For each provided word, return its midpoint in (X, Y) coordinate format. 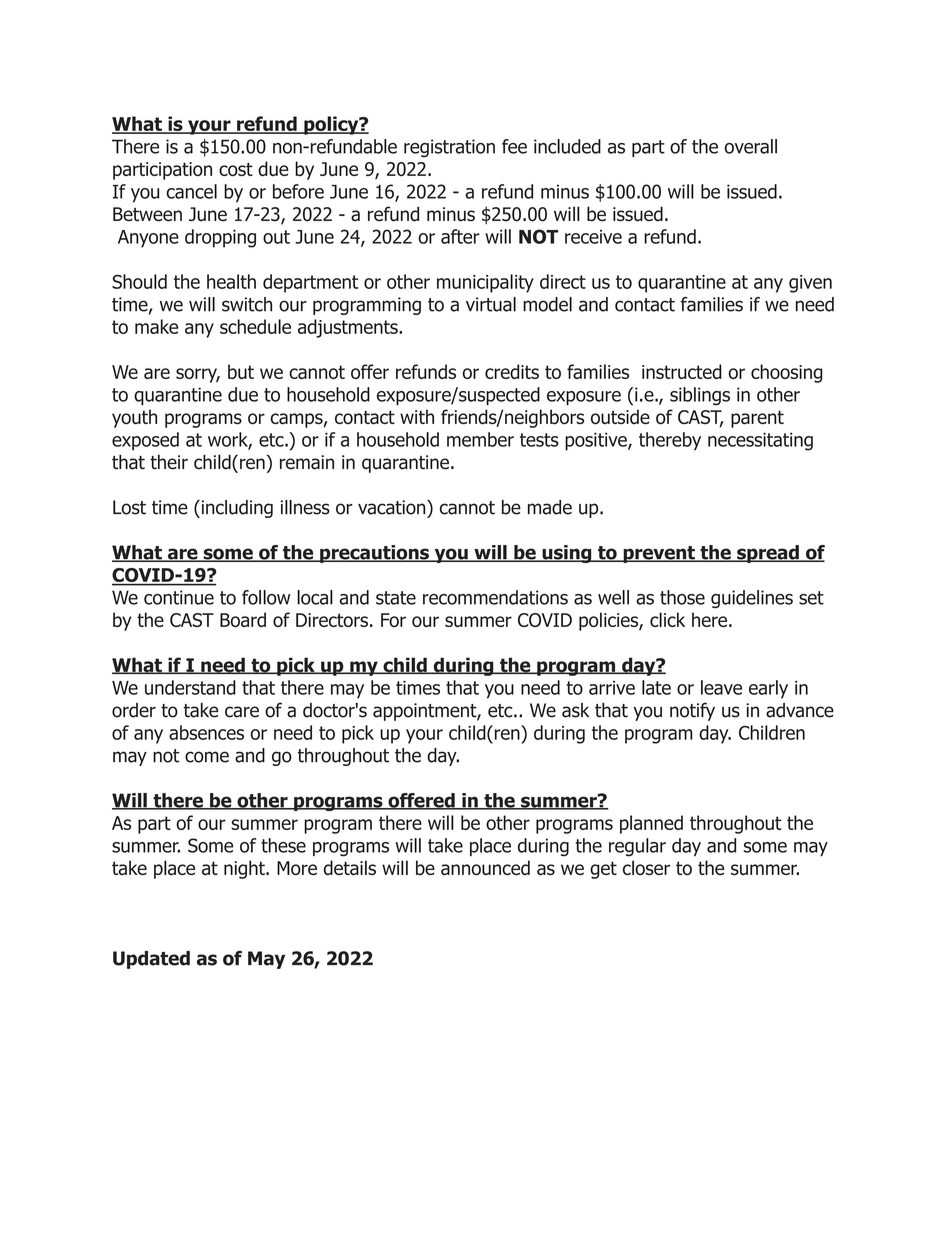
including (236, 509)
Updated (151, 960)
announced (485, 867)
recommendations (495, 597)
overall (751, 146)
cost (236, 169)
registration (449, 148)
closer (646, 867)
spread (768, 554)
